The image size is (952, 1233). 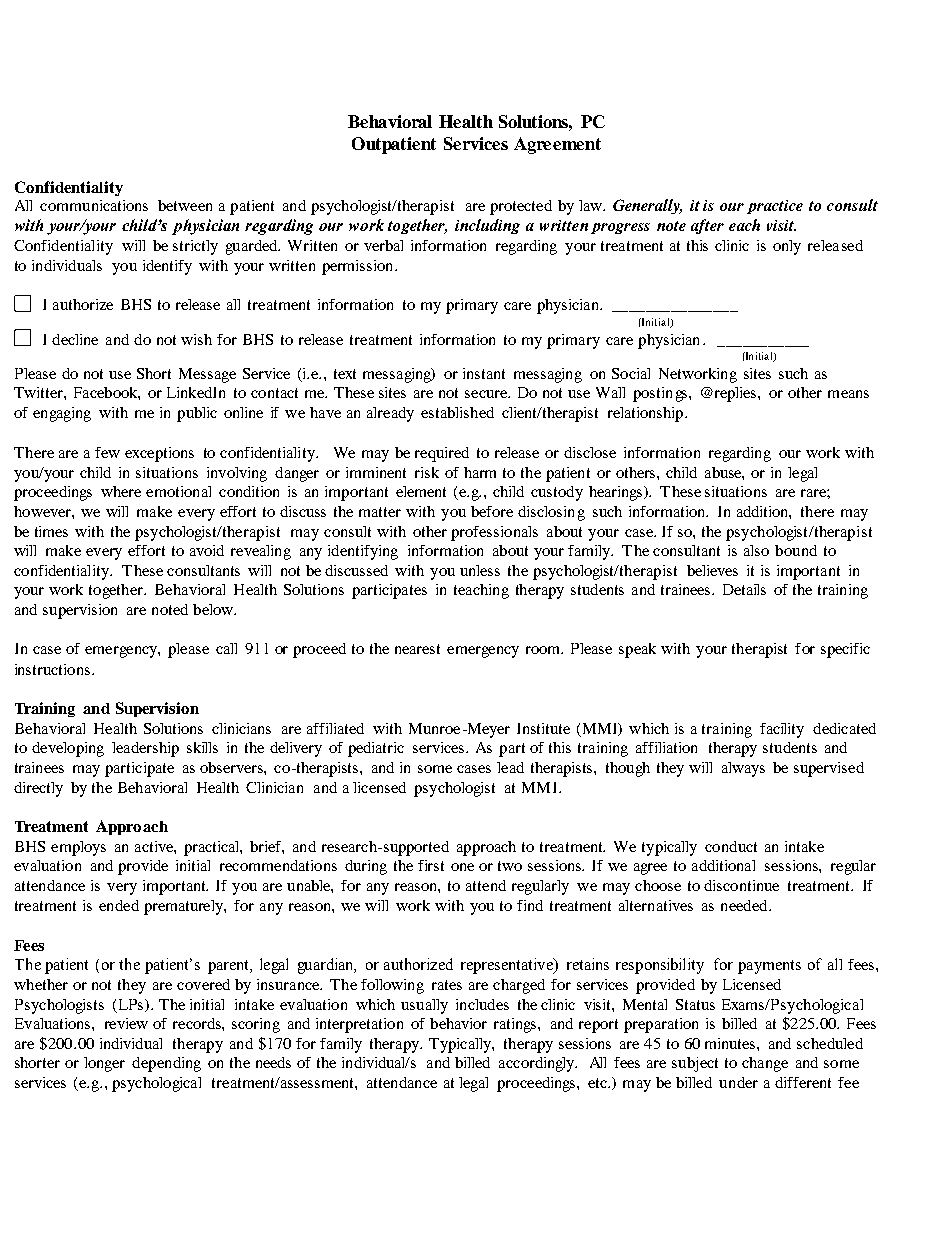 I want to click on ratings, so click(x=516, y=1025).
